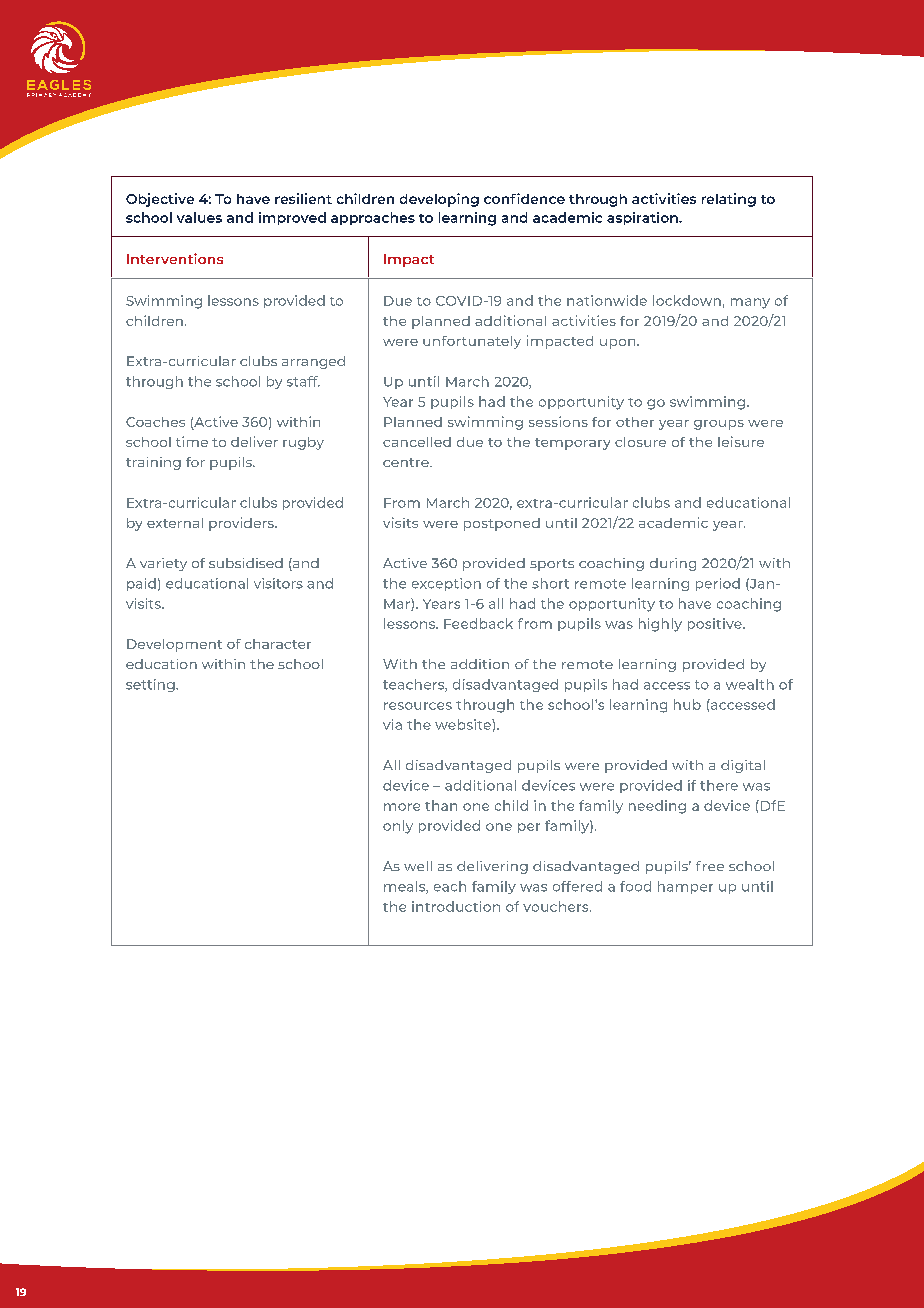 The width and height of the image is (924, 1308). What do you see at coordinates (246, 563) in the image?
I see `subsidised` at bounding box center [246, 563].
